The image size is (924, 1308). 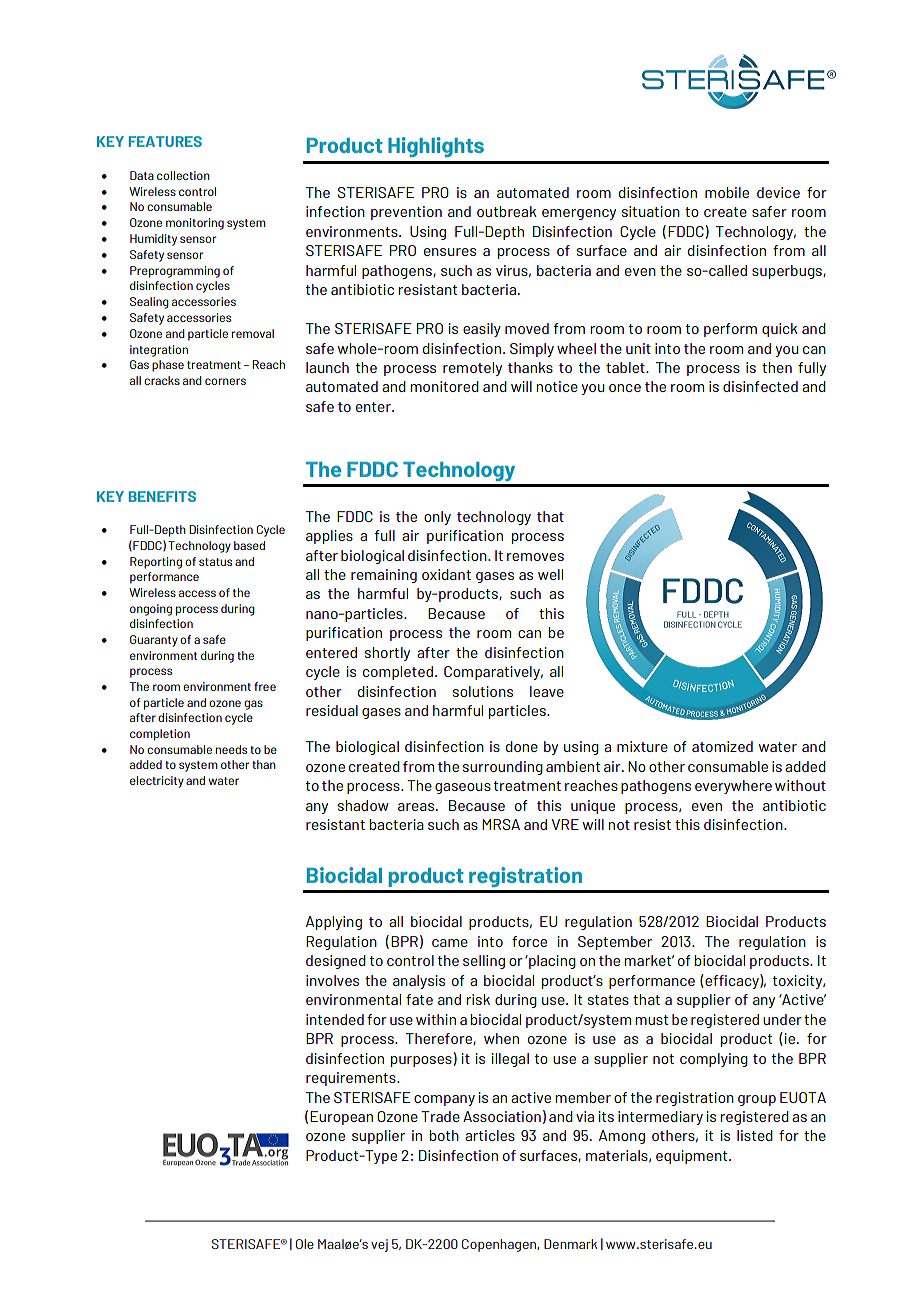 I want to click on free, so click(x=265, y=686).
